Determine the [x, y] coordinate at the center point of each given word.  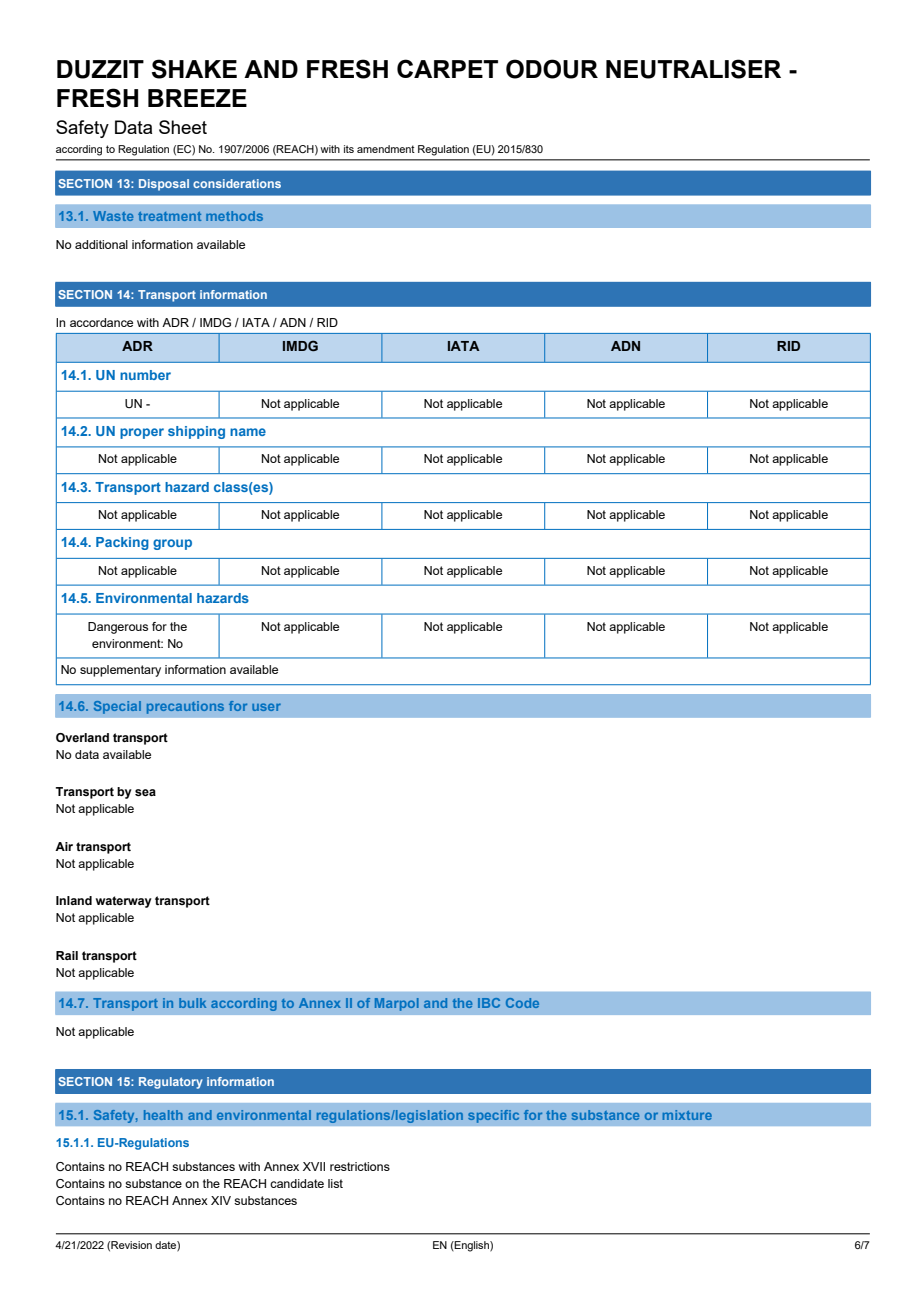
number [145, 375]
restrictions [360, 1166]
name [248, 432]
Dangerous [118, 628]
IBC [489, 1003]
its [349, 149]
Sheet [183, 127]
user [266, 707]
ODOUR [552, 69]
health [163, 1115]
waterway [124, 902]
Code [522, 1003]
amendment [386, 149]
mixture [687, 1115]
